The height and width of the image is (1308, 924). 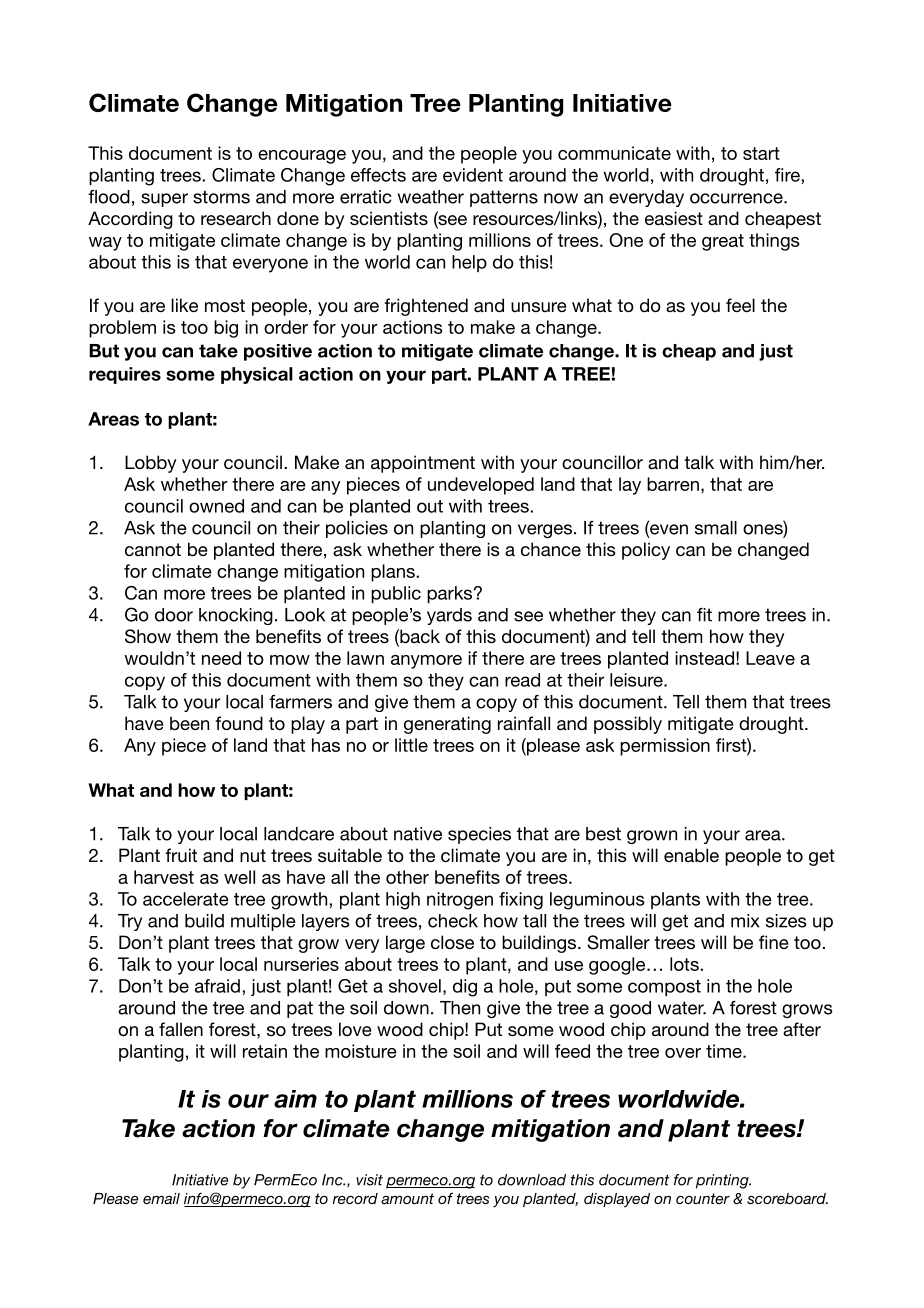 What do you see at coordinates (479, 835) in the image?
I see `species` at bounding box center [479, 835].
